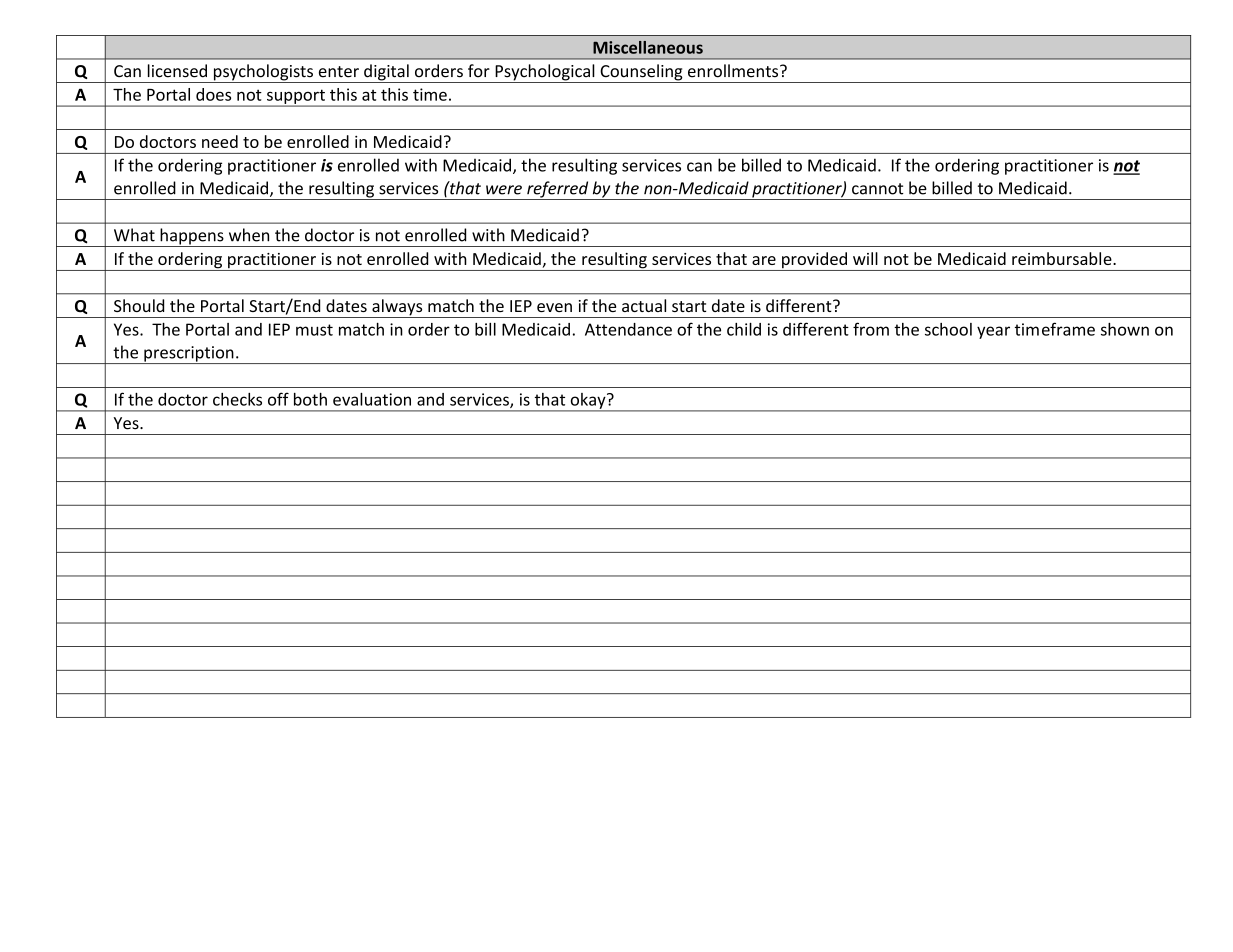 This screenshot has height=952, width=1233. Describe the element at coordinates (993, 332) in the screenshot. I see `year` at that location.
